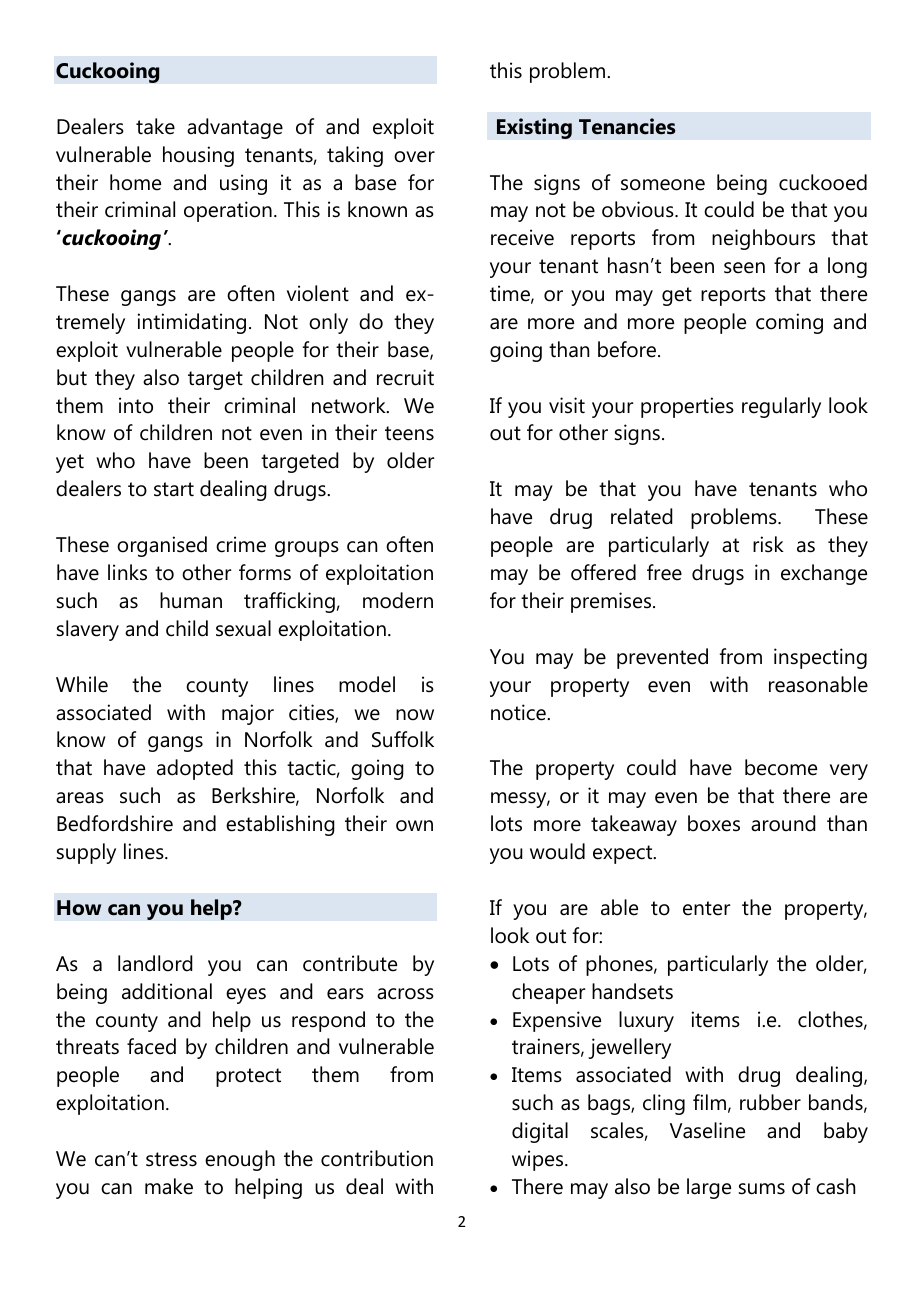  I want to click on around, so click(783, 823).
